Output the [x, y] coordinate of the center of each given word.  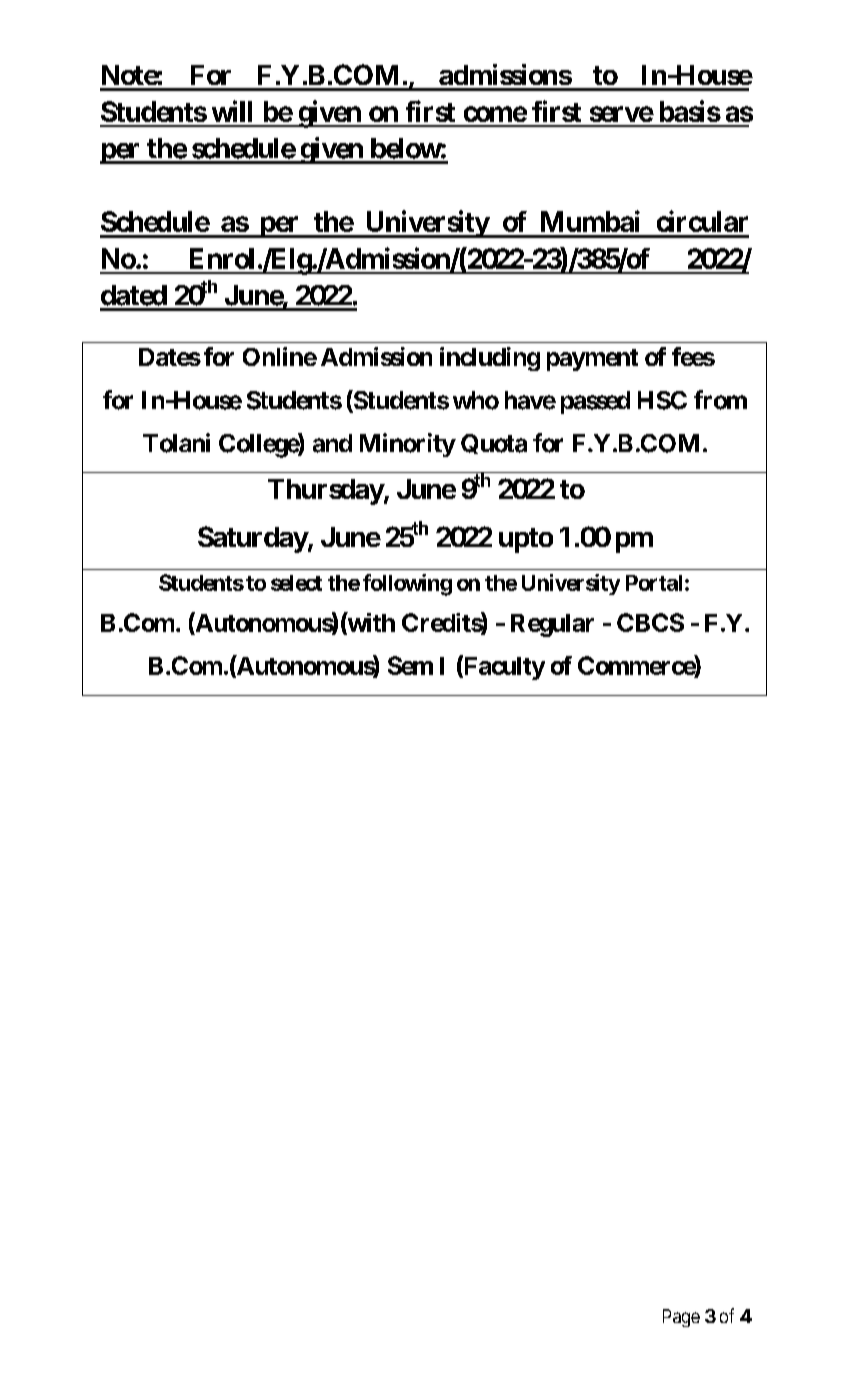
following [407, 585]
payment [592, 360]
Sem [410, 665]
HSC [662, 400]
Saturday [253, 539]
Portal [654, 583]
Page [681, 1318]
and [332, 443]
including [490, 359]
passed [595, 402]
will [232, 111]
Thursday [326, 492]
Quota [494, 444]
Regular [552, 625]
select [296, 583]
